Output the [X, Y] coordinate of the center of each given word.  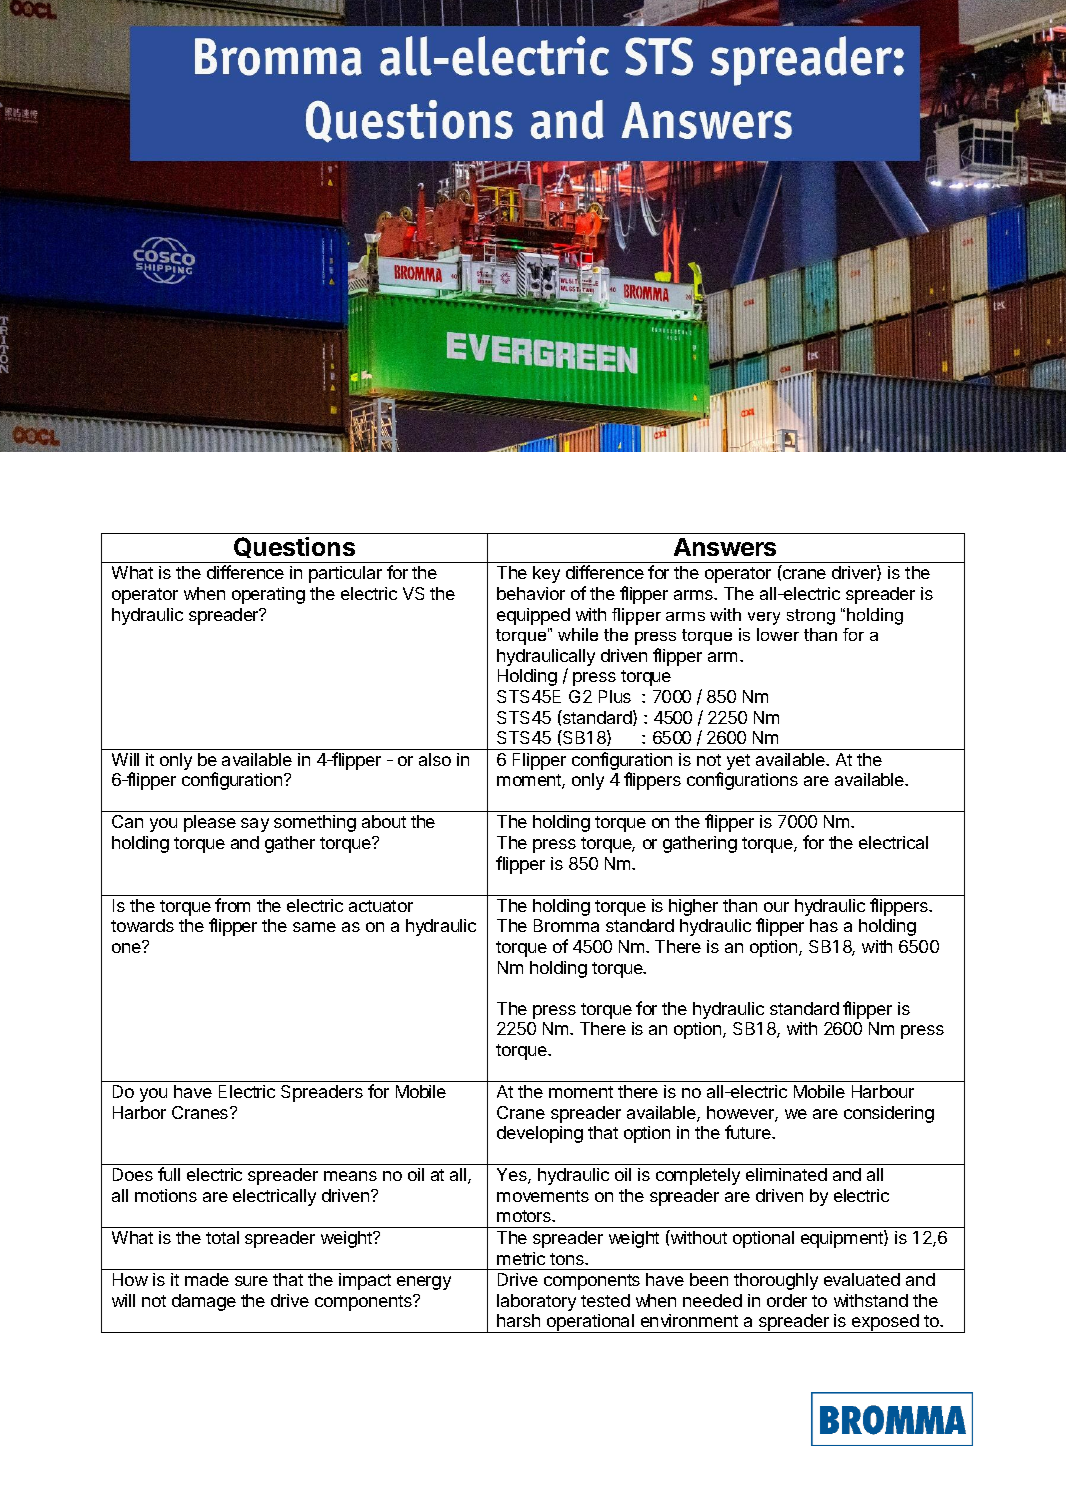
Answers [725, 547]
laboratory [536, 1302]
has [824, 925]
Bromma [566, 925]
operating [268, 595]
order [787, 1300]
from [232, 905]
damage [204, 1302]
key [546, 574]
